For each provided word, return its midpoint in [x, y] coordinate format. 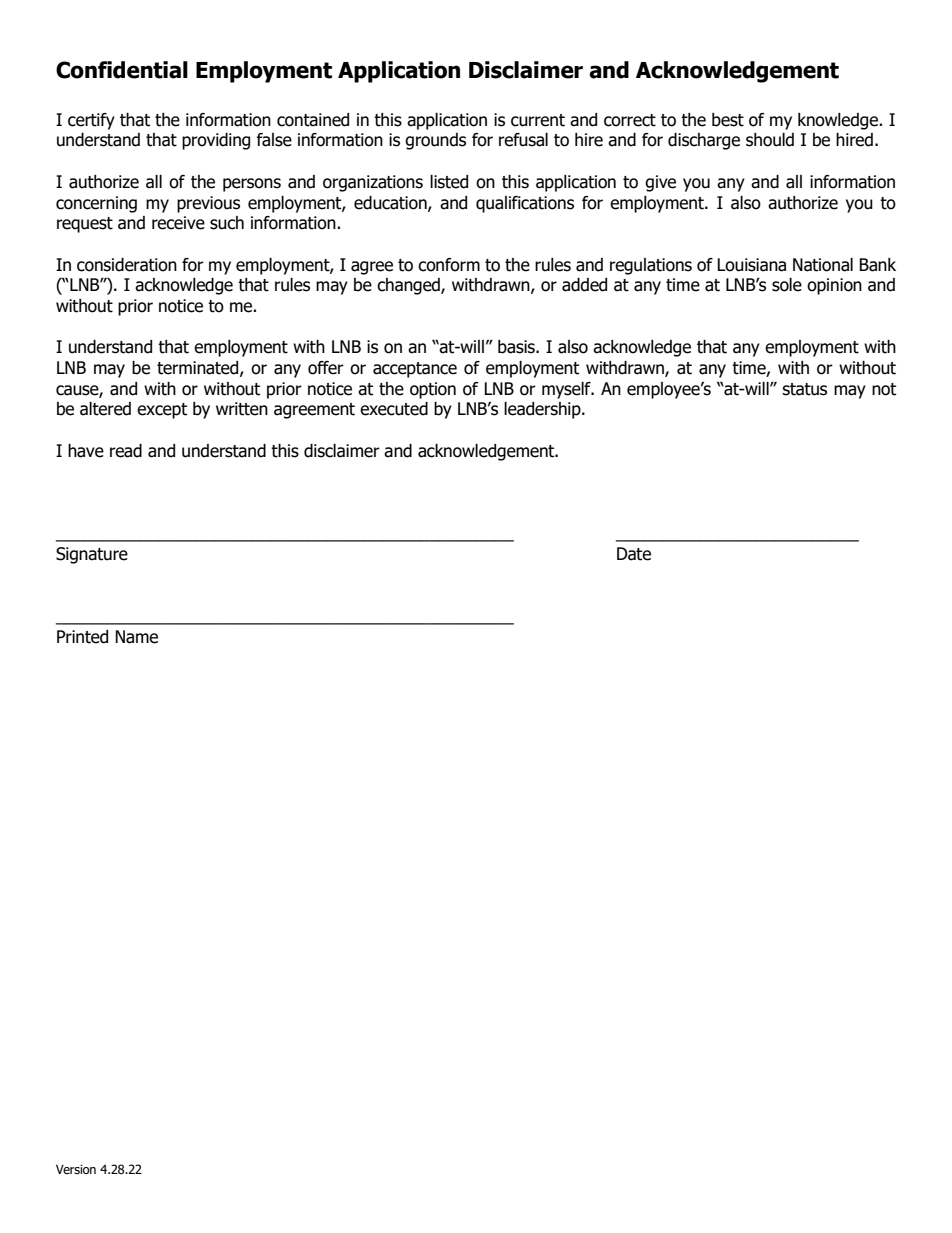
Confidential [122, 70]
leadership [543, 410]
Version [76, 1169]
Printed [82, 637]
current [538, 120]
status [804, 389]
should [770, 140]
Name [136, 637]
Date [634, 554]
